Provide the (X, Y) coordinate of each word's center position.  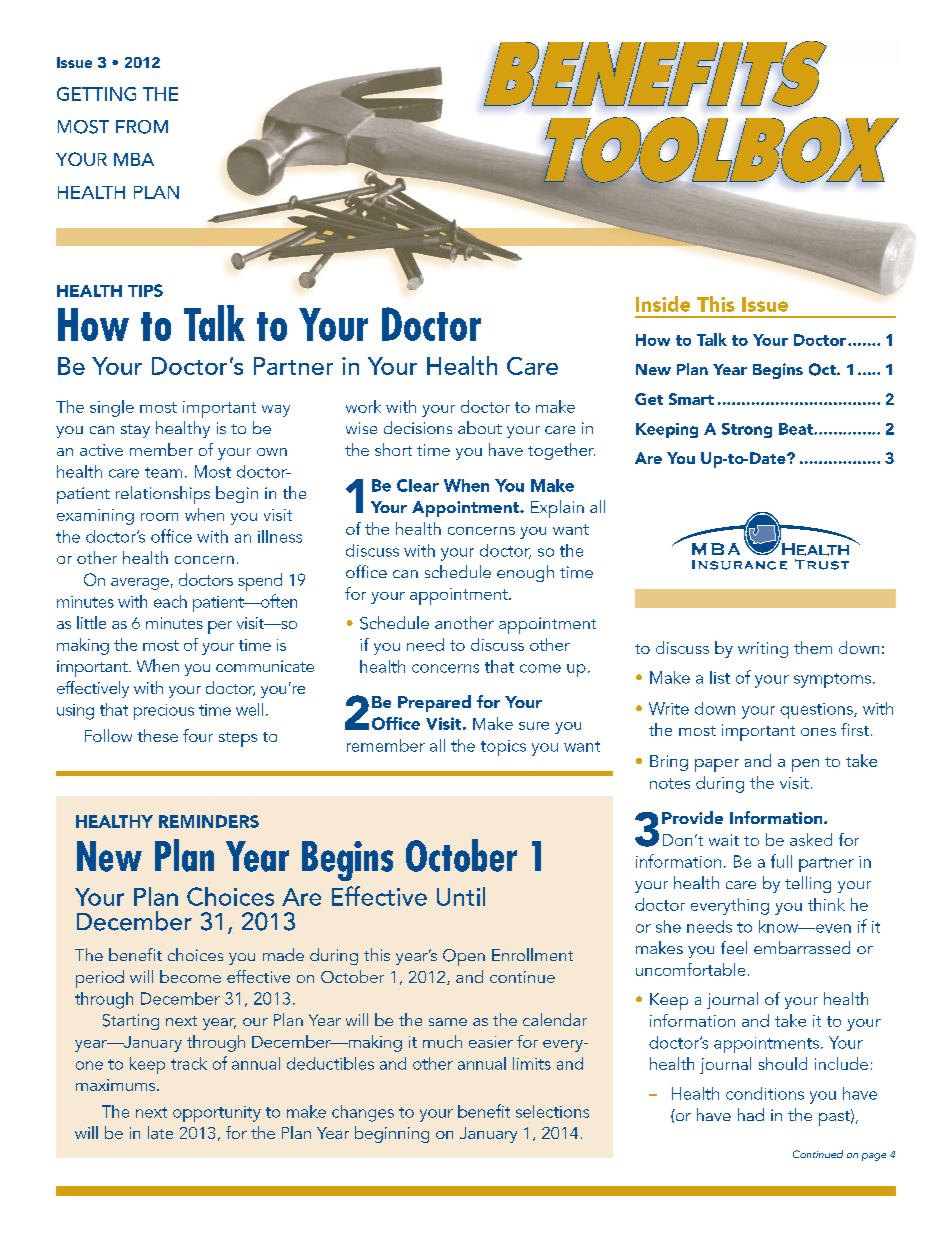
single (112, 408)
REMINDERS (209, 821)
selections (552, 1111)
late (160, 1132)
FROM (142, 127)
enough (525, 573)
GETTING (96, 94)
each (170, 601)
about (480, 427)
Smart (691, 399)
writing (763, 650)
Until (461, 896)
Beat (797, 429)
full (781, 861)
